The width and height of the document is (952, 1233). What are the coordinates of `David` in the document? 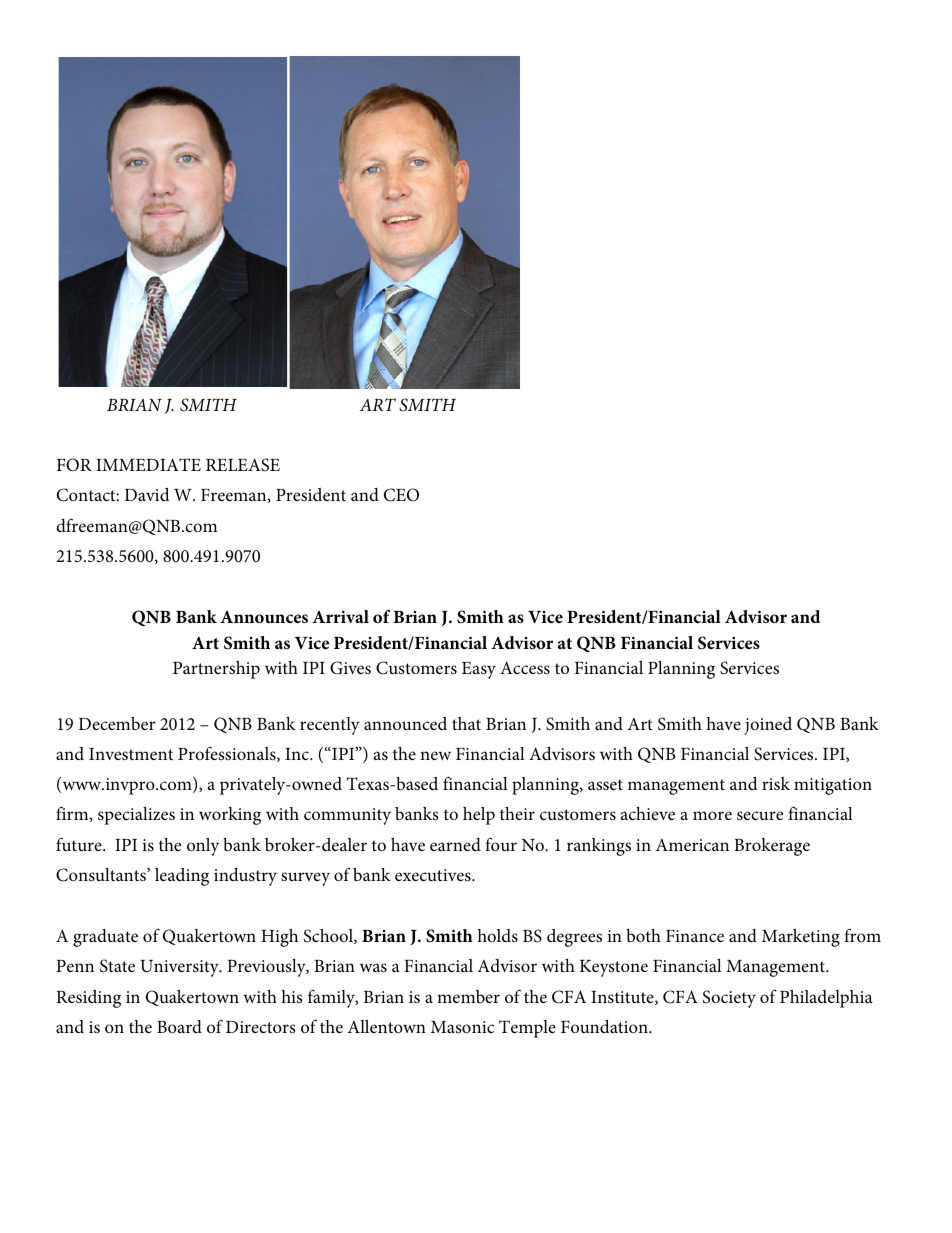 It's located at (147, 494).
